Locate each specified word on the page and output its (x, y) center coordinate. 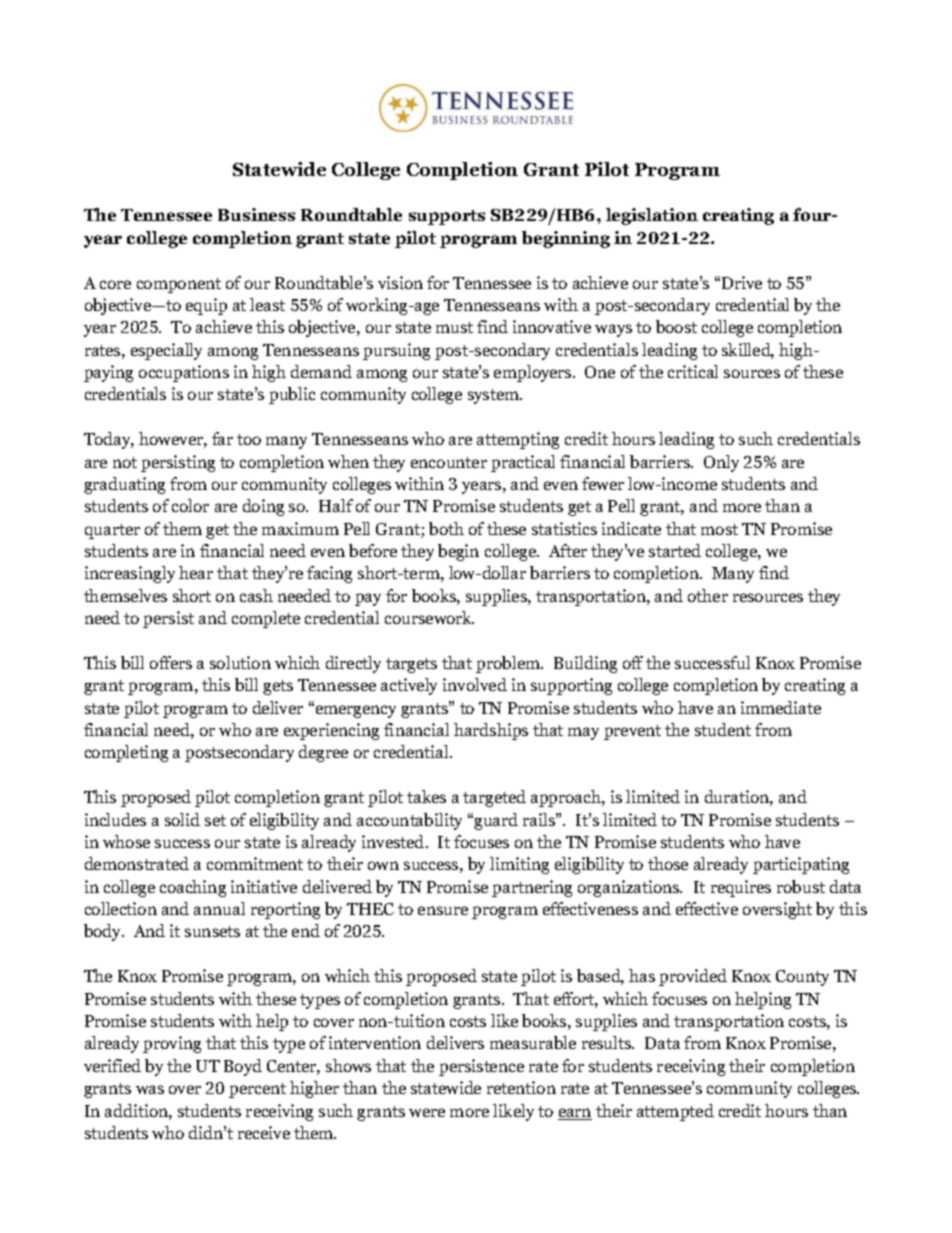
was (150, 1089)
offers (171, 662)
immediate (781, 707)
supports (447, 217)
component (179, 285)
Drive (742, 282)
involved (475, 684)
